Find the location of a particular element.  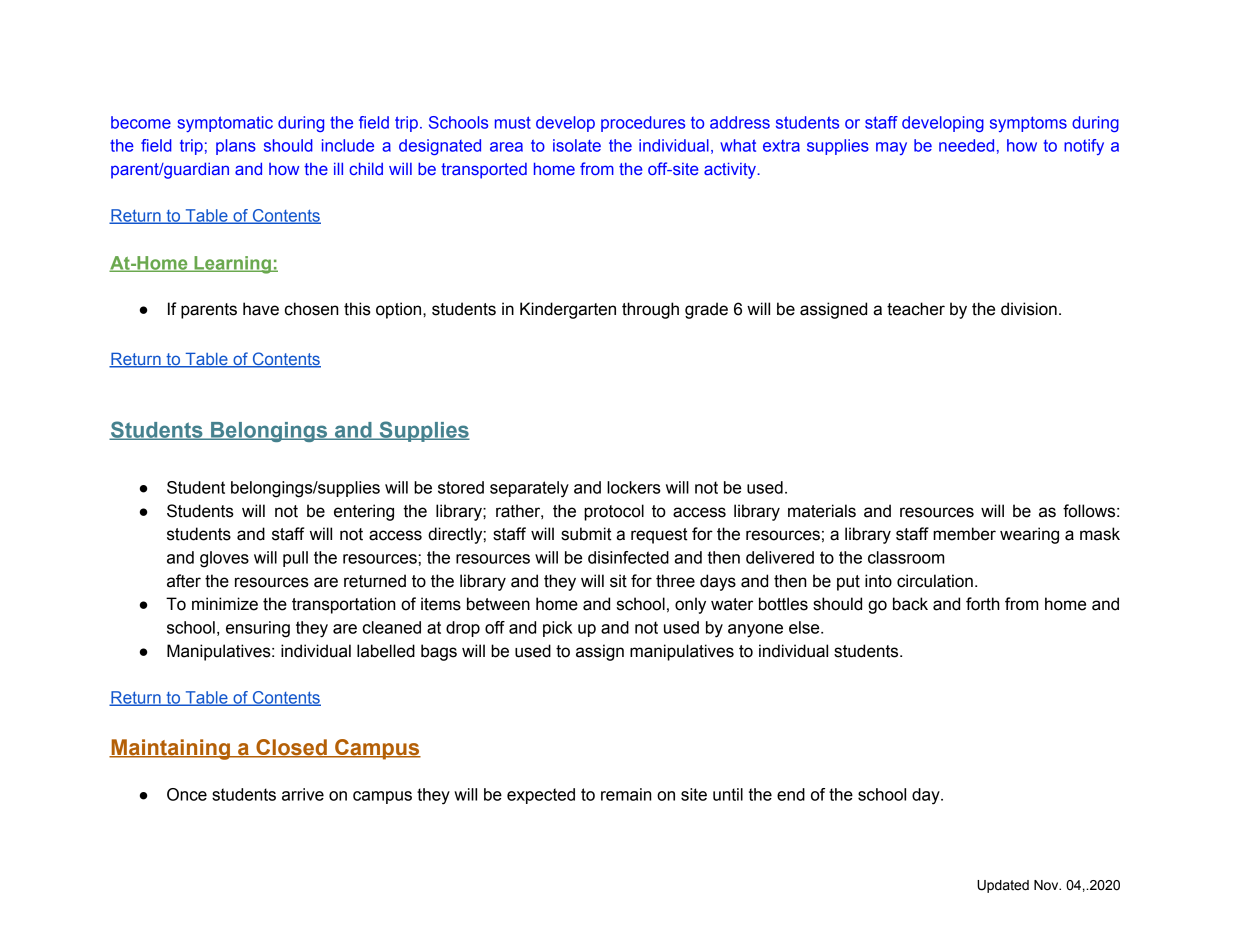

needed is located at coordinates (966, 145).
